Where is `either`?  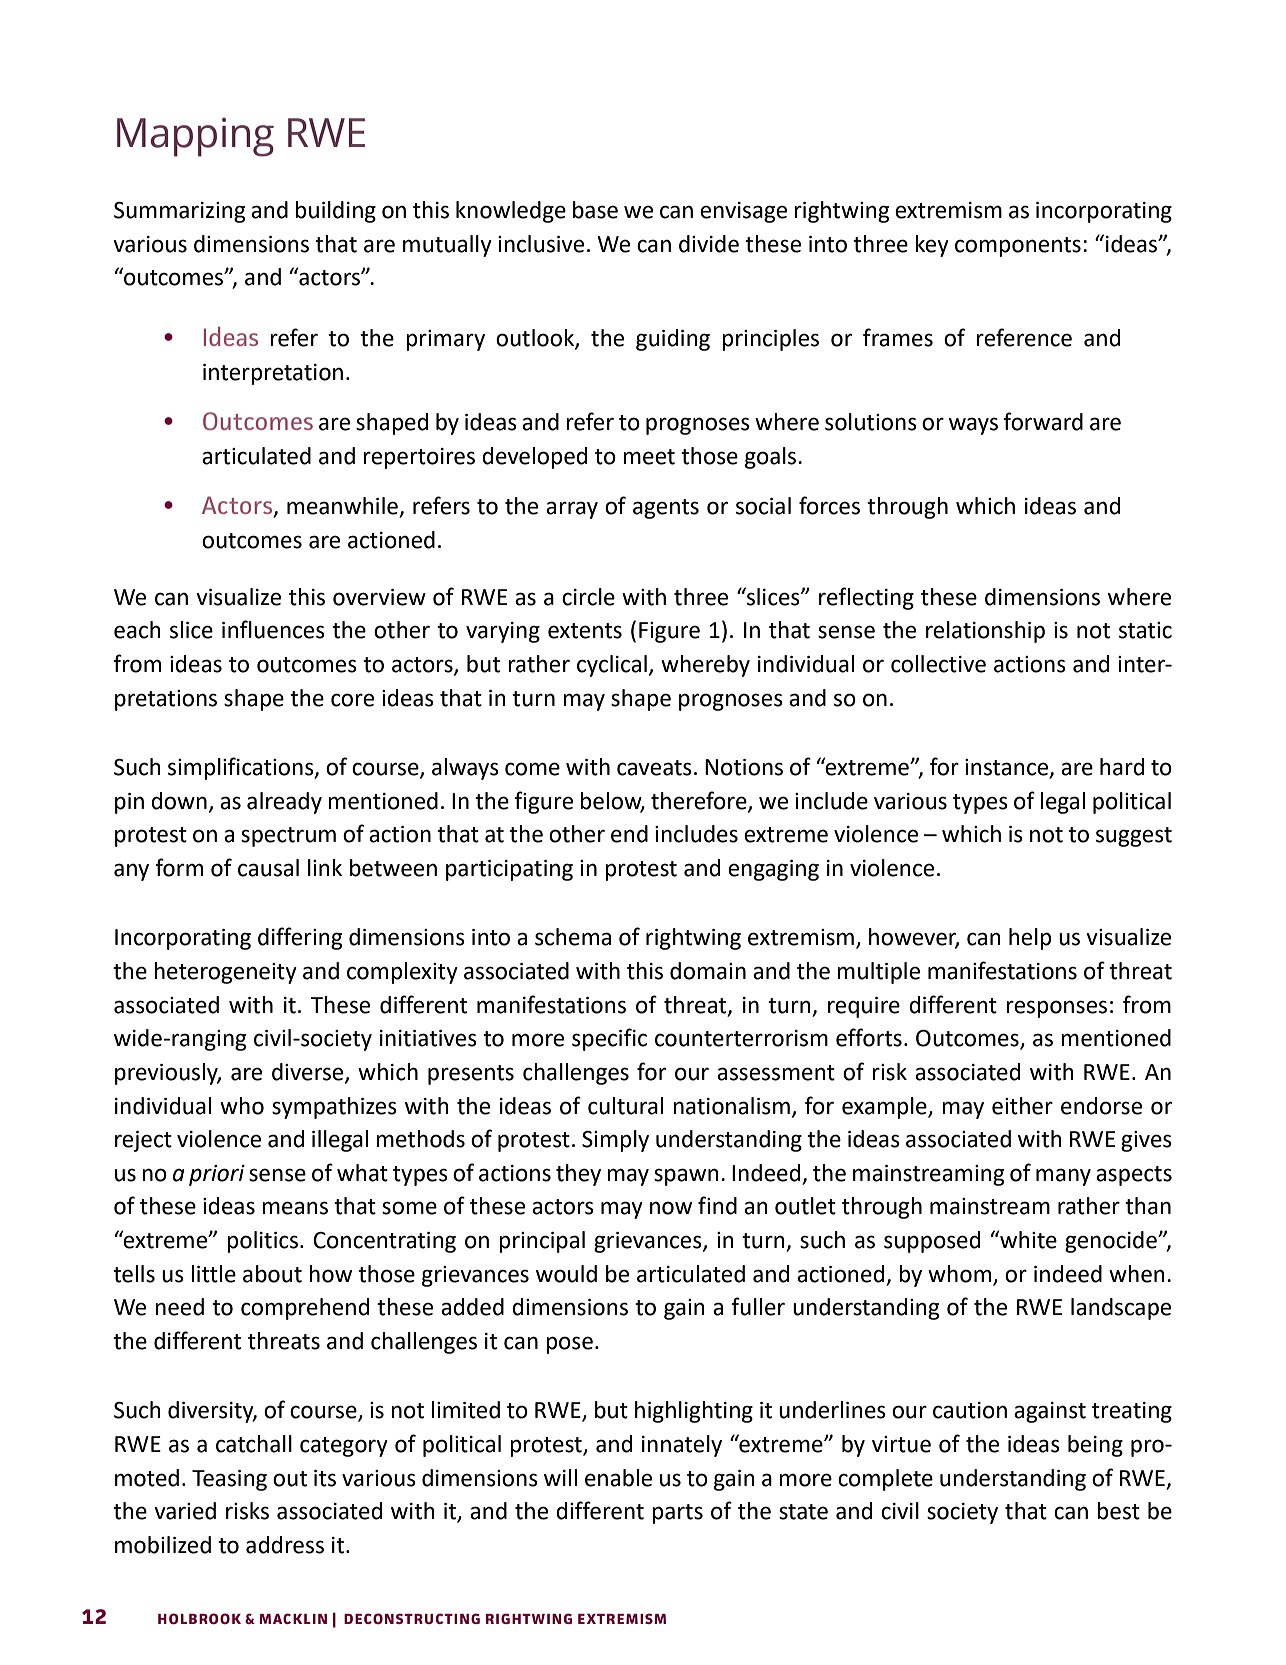
either is located at coordinates (1022, 1106).
